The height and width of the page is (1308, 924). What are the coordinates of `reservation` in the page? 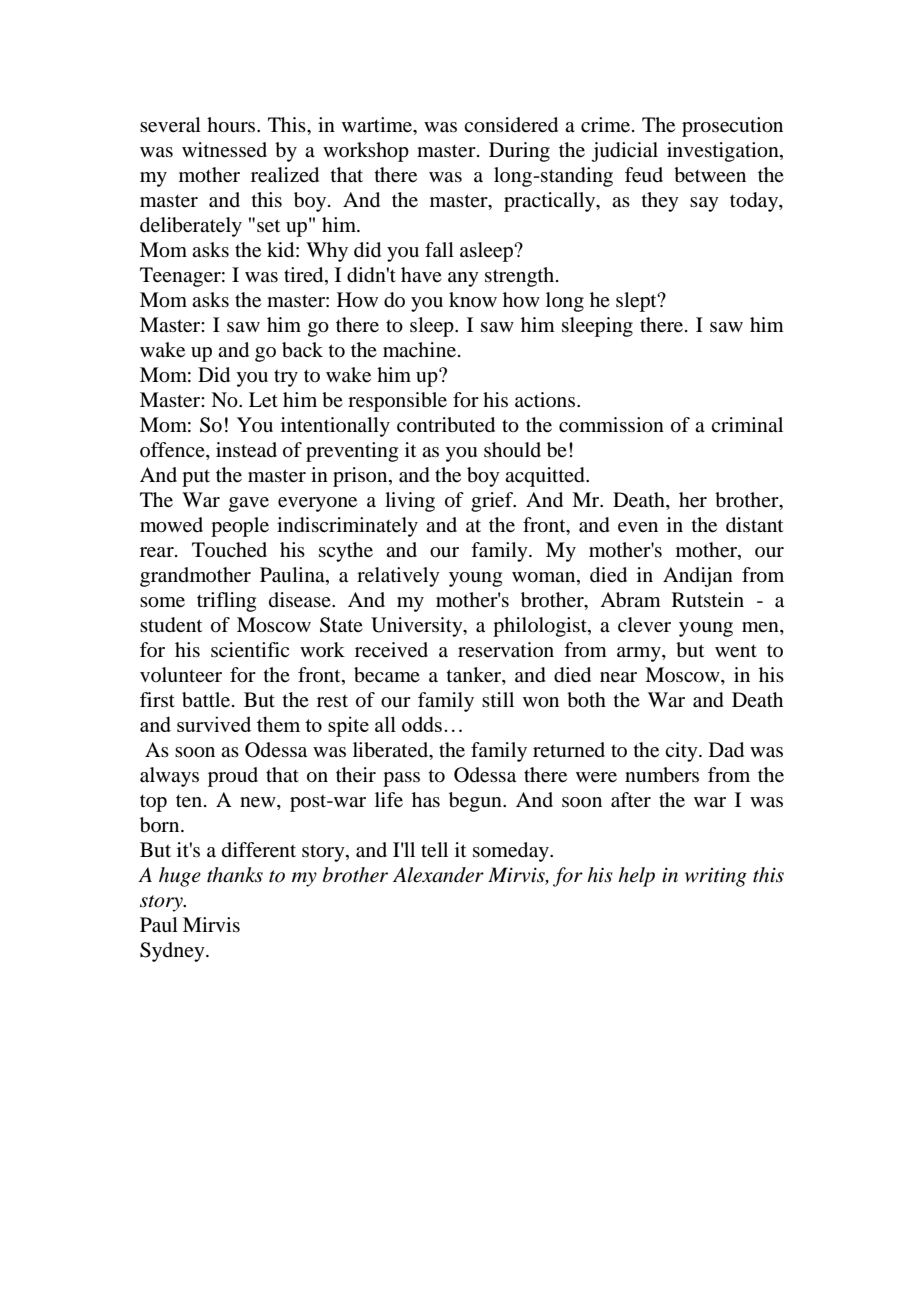 It's located at (506, 650).
